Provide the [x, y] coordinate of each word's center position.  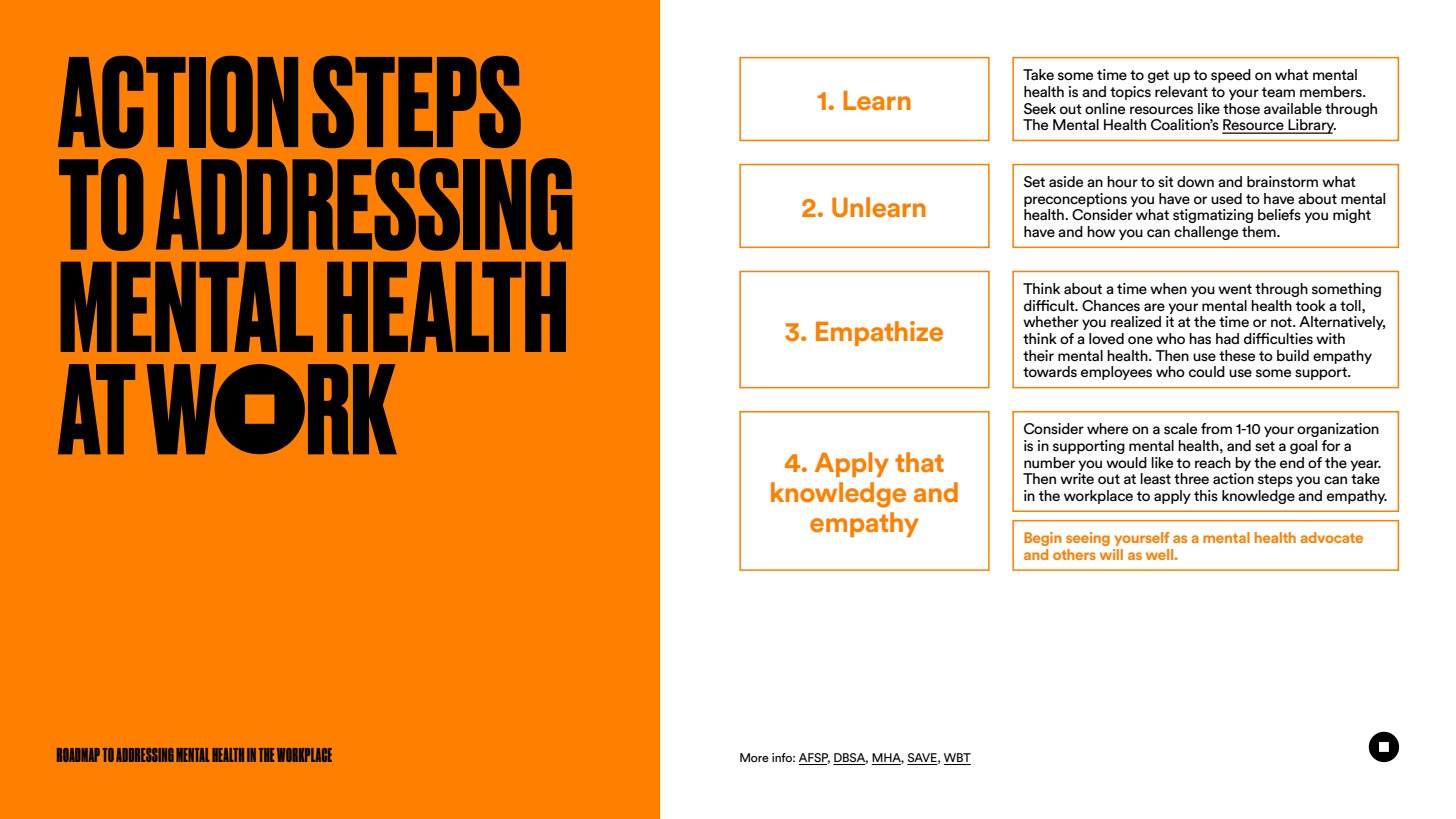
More [754, 757]
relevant [1181, 91]
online [1105, 108]
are [1154, 307]
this [1206, 496]
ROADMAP [78, 755]
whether [1051, 321]
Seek [1040, 109]
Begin [1043, 539]
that [919, 462]
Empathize [879, 333]
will [1111, 554]
